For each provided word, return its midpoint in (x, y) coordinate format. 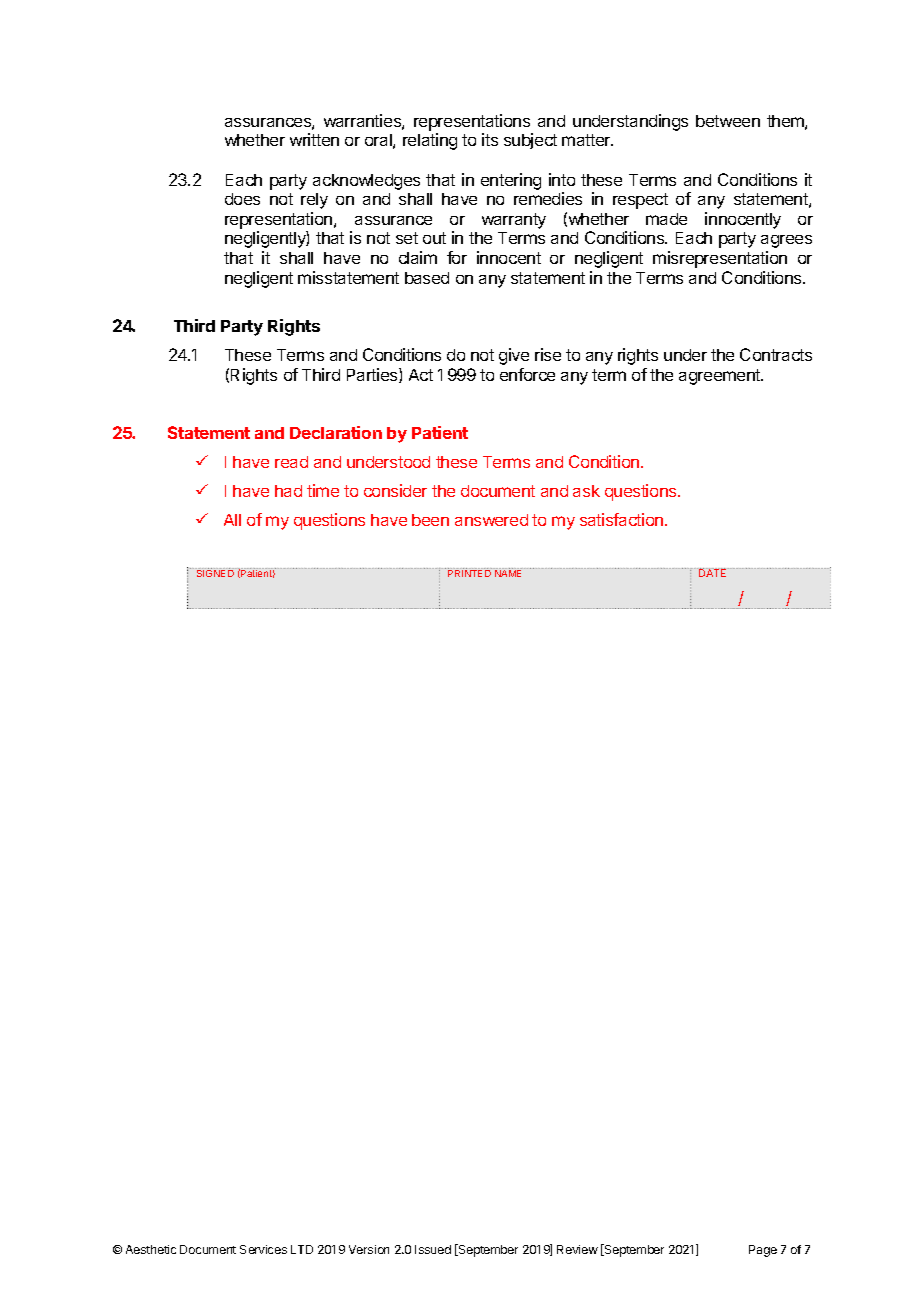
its (490, 139)
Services (263, 1249)
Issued (433, 1249)
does (242, 199)
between (728, 121)
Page (763, 1251)
